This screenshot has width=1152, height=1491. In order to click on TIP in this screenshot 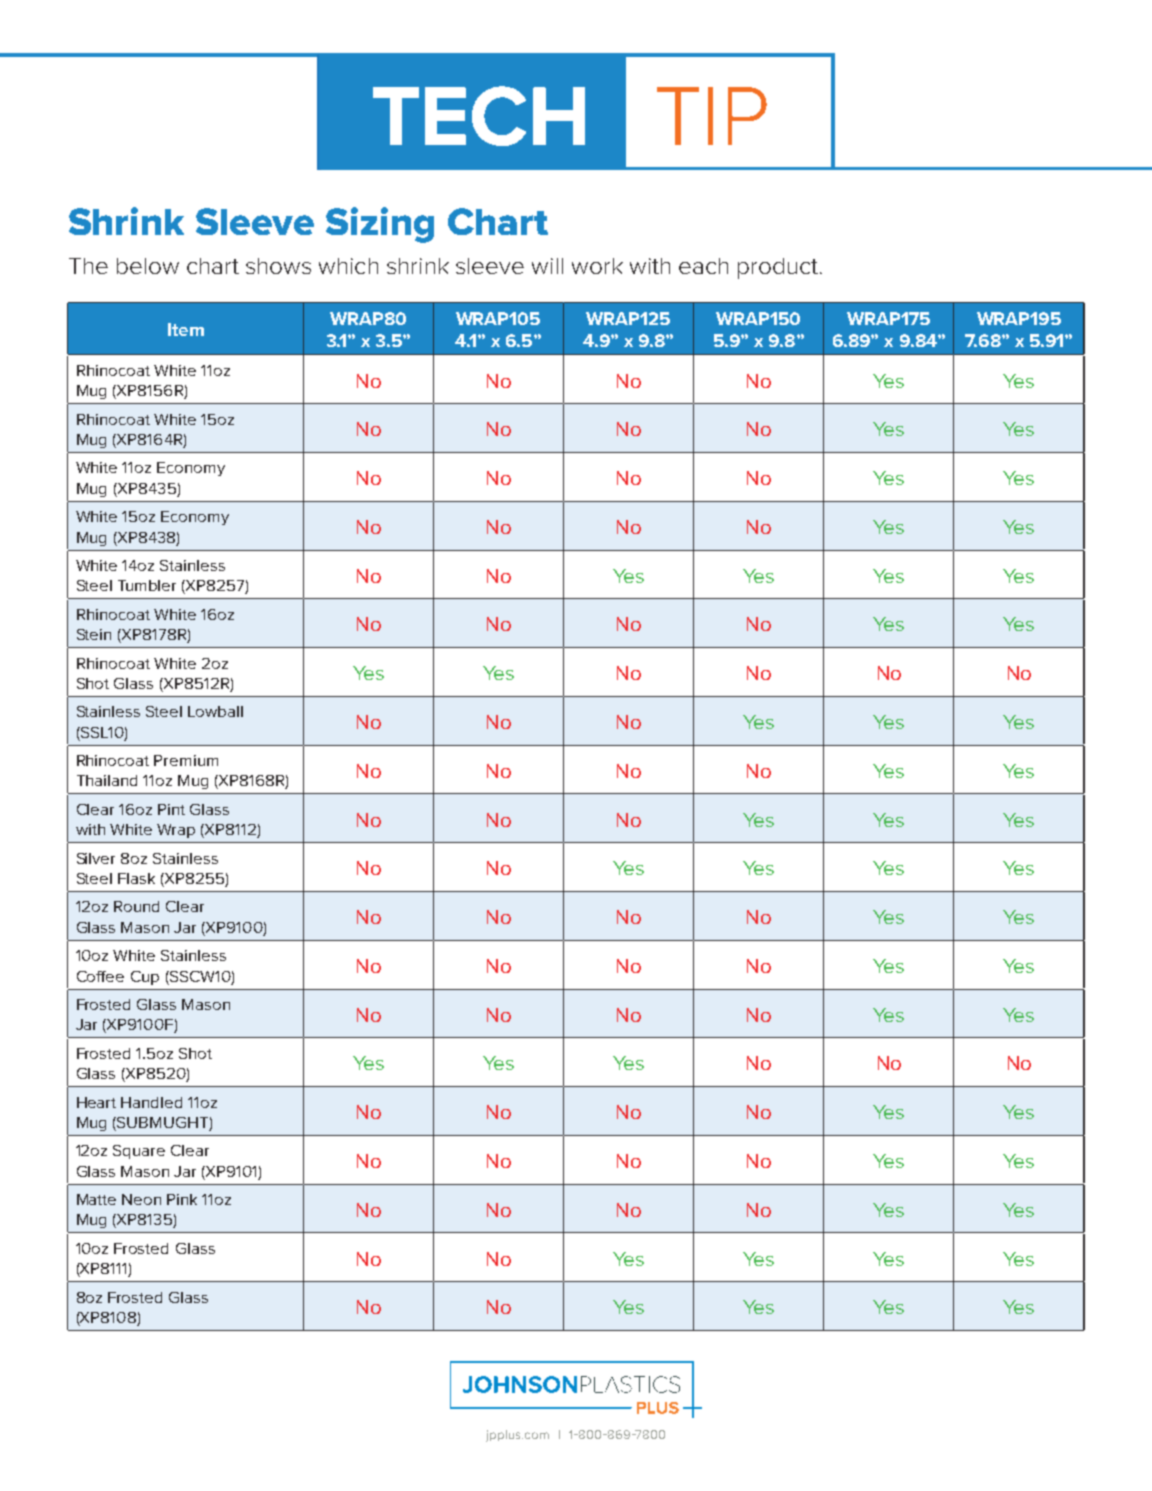, I will do `click(712, 116)`.
